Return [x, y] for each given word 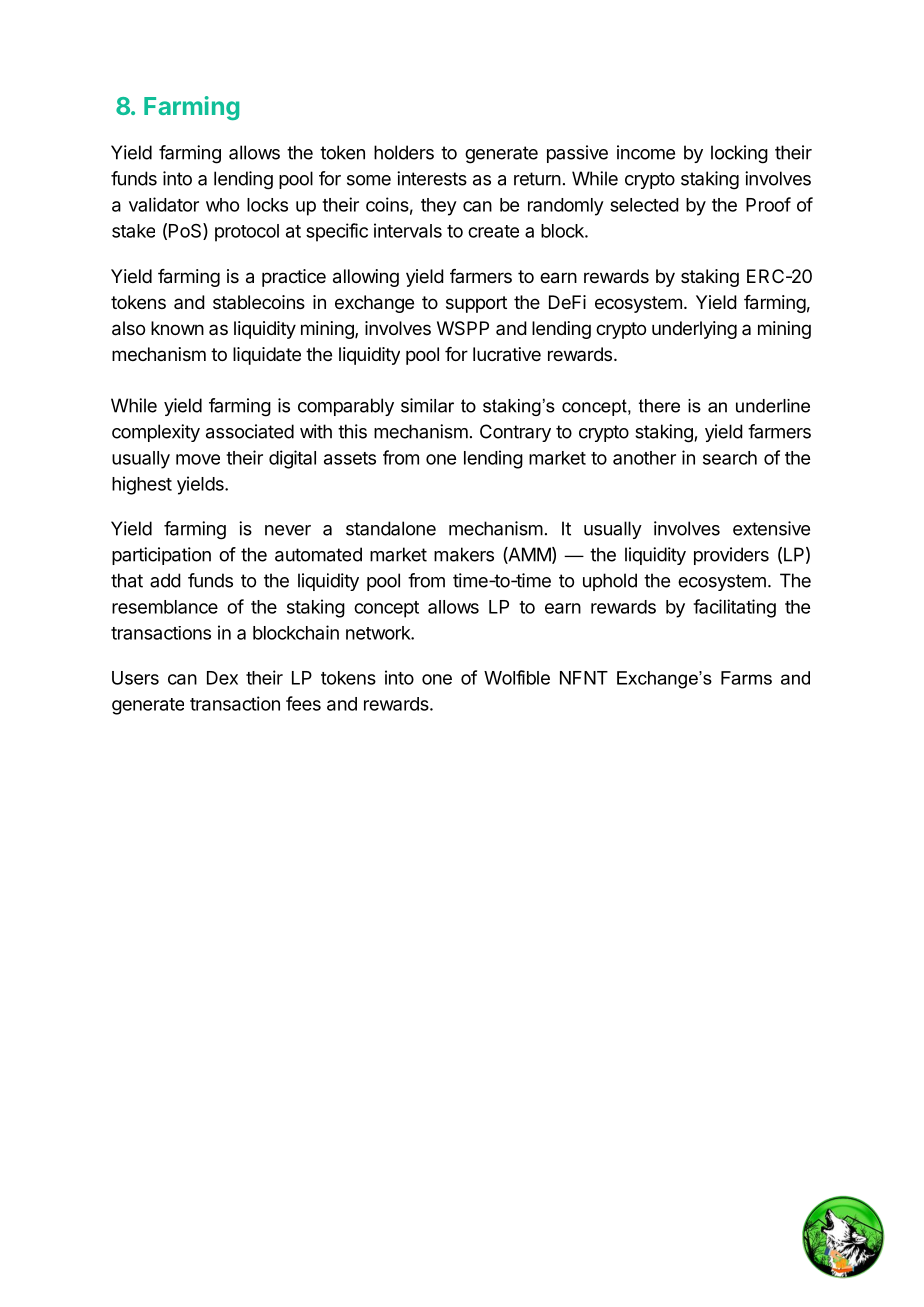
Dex [222, 678]
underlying [694, 330]
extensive [771, 528]
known [177, 328]
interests [432, 178]
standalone [391, 528]
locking [739, 154]
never [288, 530]
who [222, 205]
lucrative [507, 354]
